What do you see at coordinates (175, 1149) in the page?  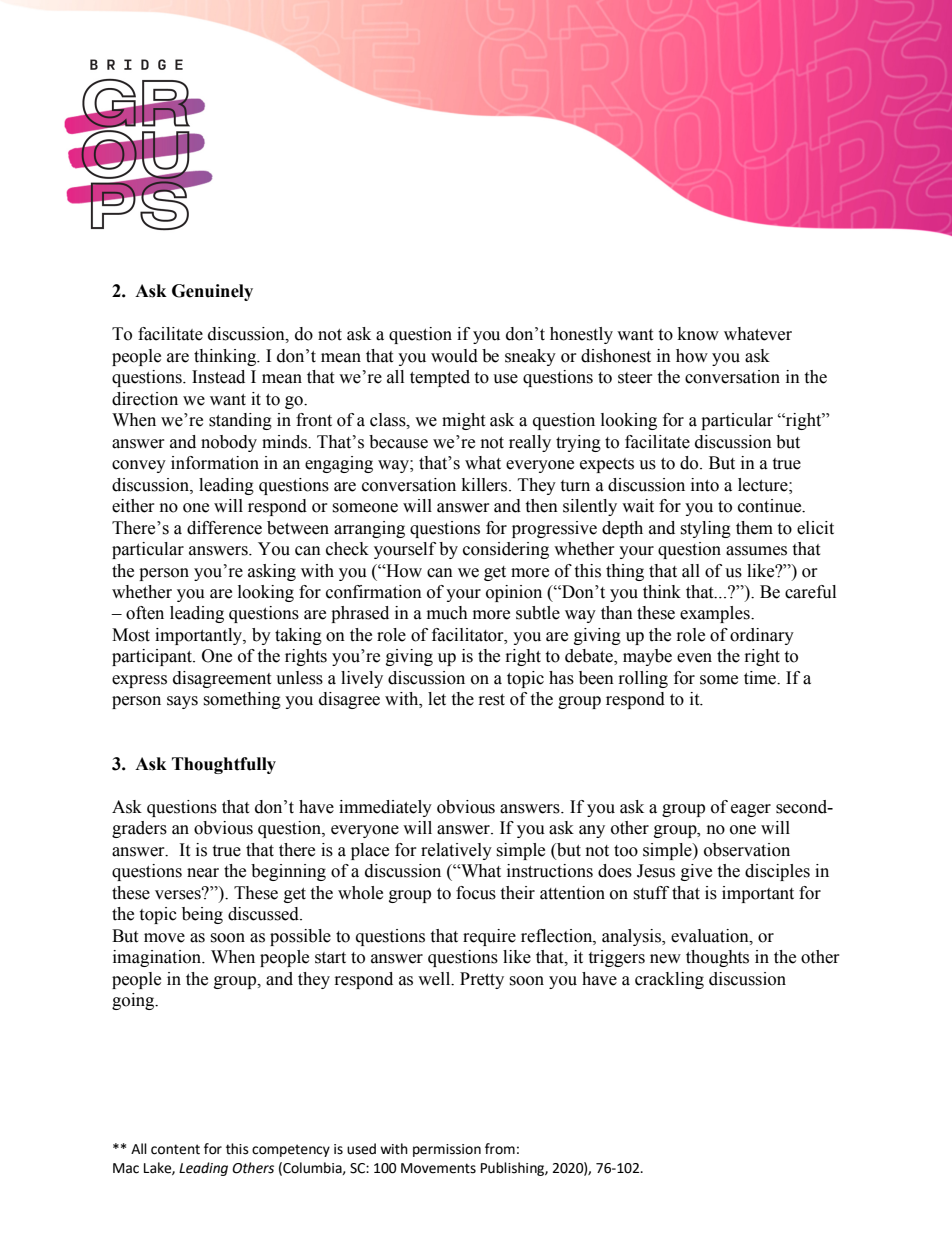 I see `content` at bounding box center [175, 1149].
